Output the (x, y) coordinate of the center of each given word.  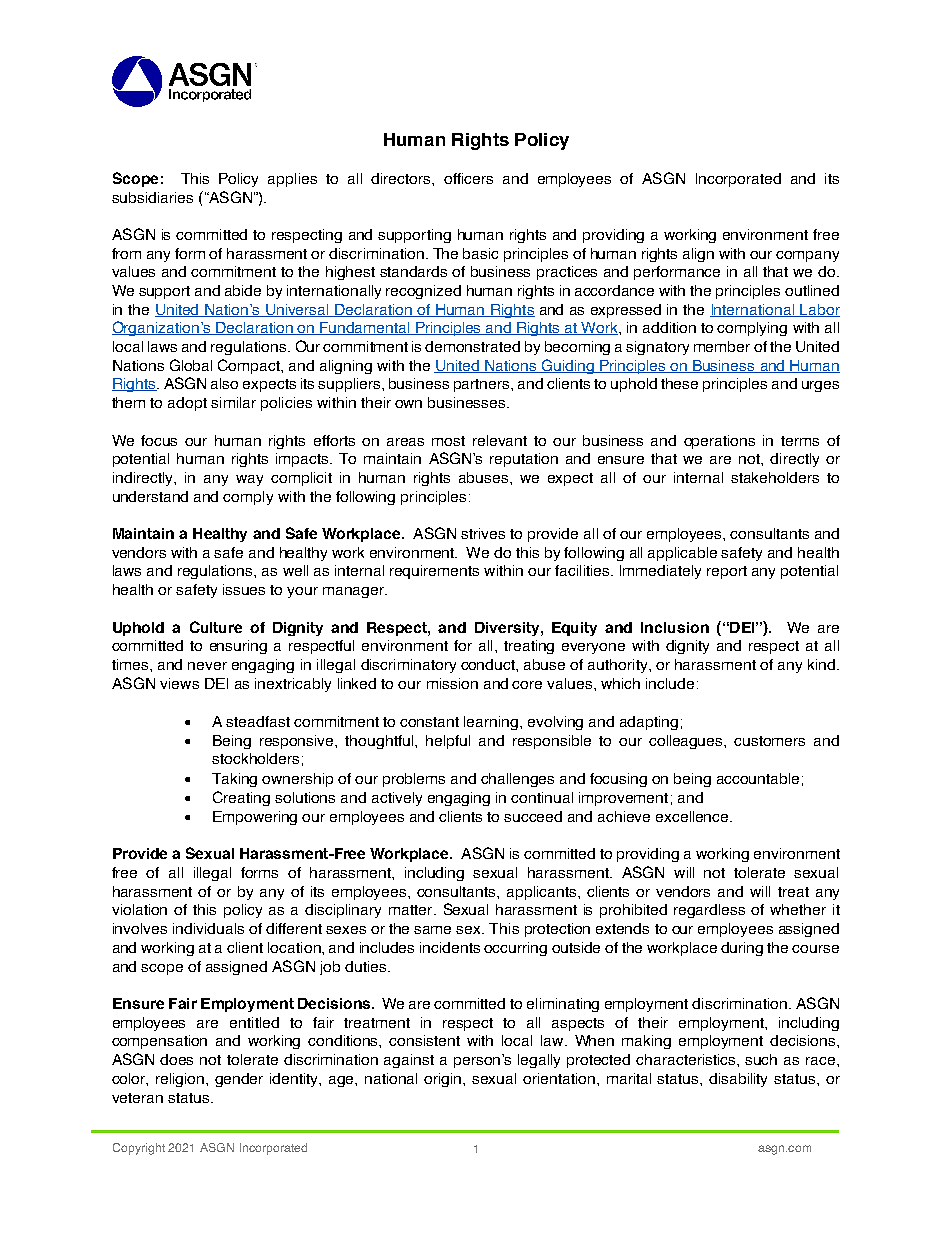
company (807, 256)
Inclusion (675, 627)
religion (181, 1080)
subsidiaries (152, 197)
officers (468, 178)
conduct (489, 664)
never (207, 666)
